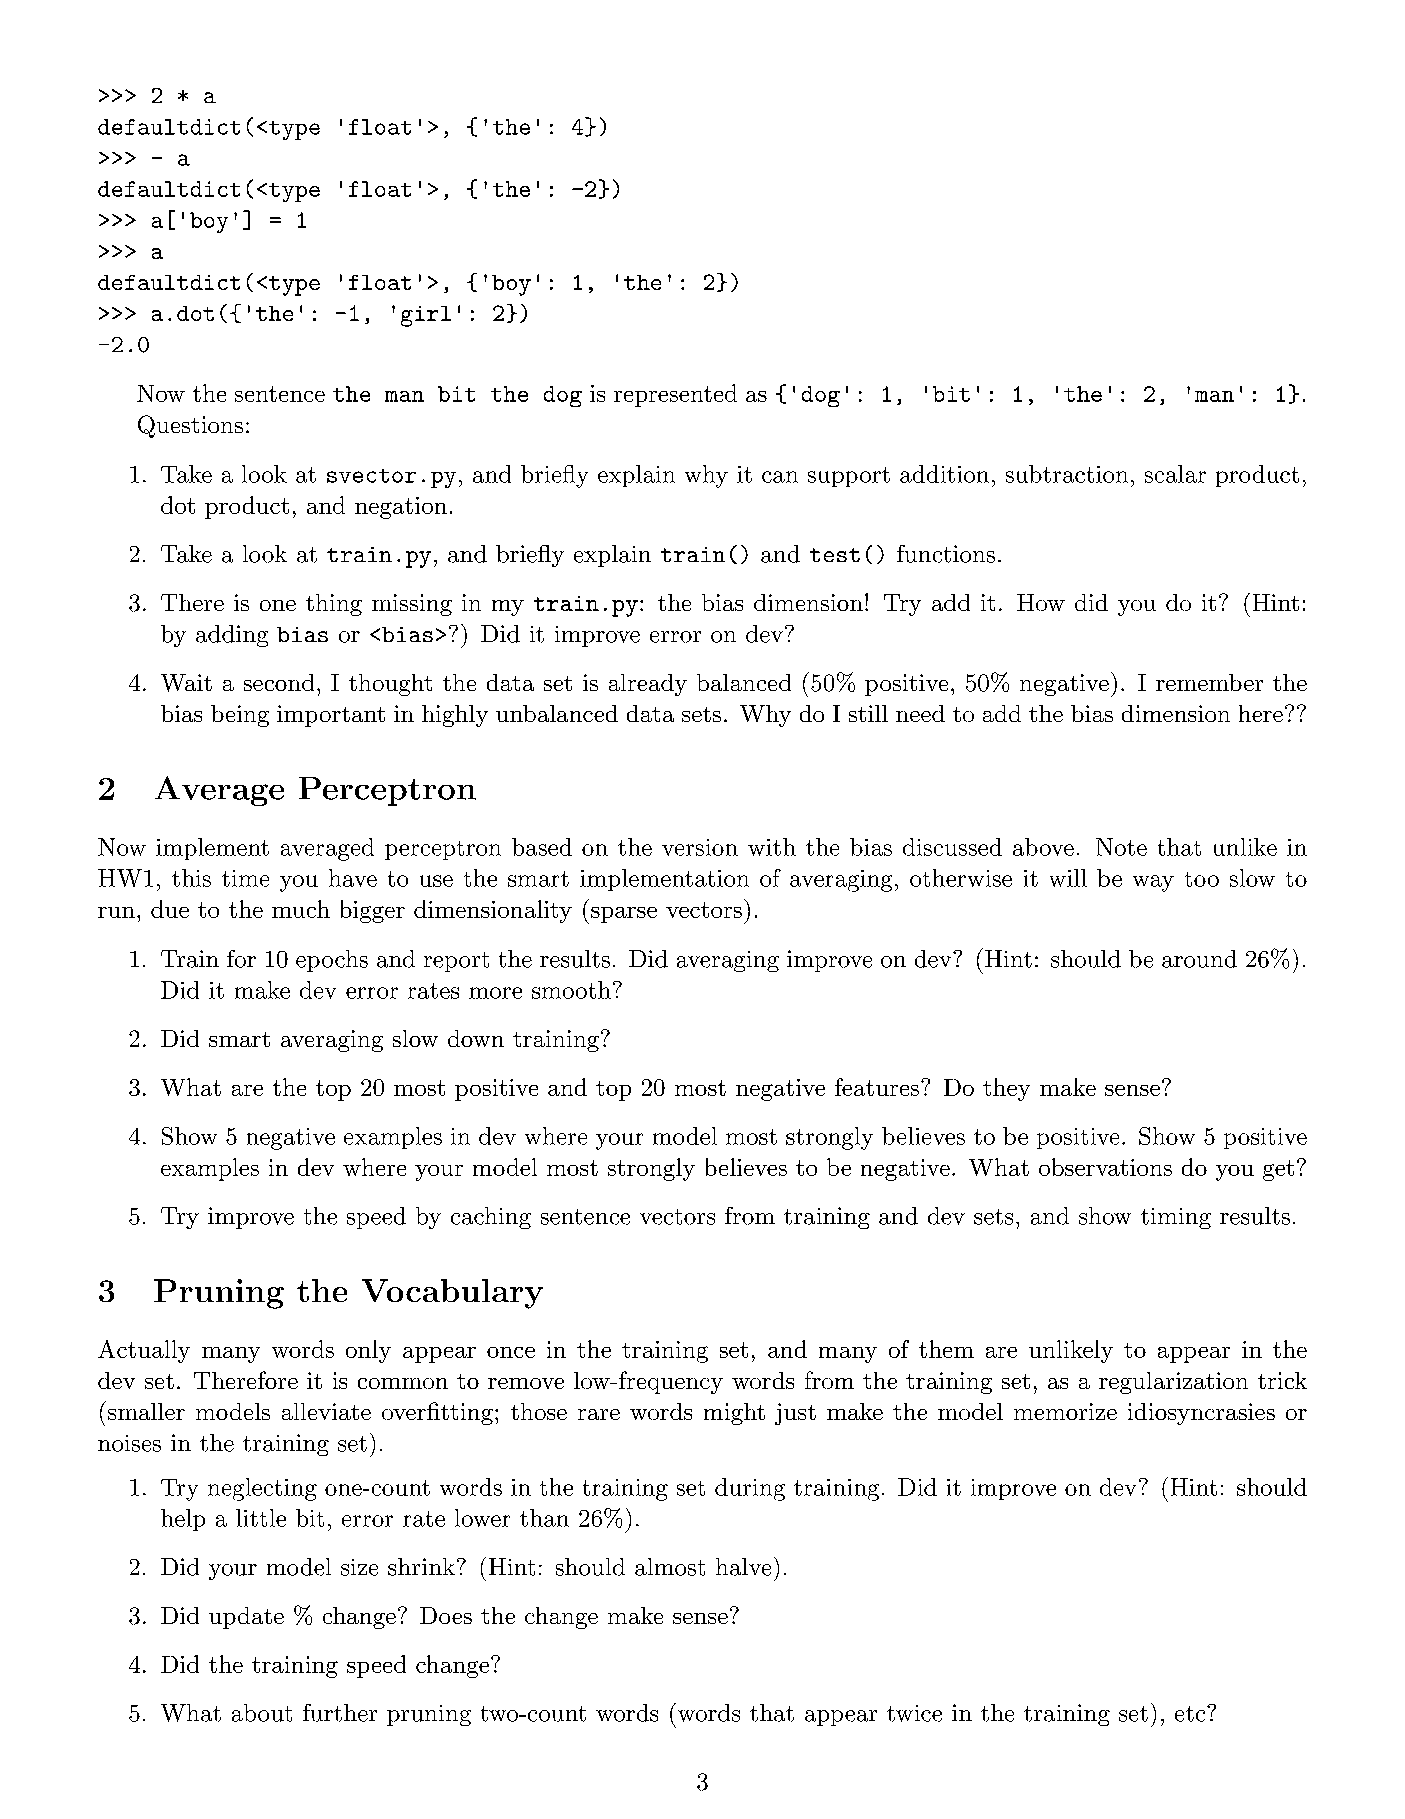 The height and width of the image is (1819, 1405). Describe the element at coordinates (279, 682) in the image. I see `second` at that location.
